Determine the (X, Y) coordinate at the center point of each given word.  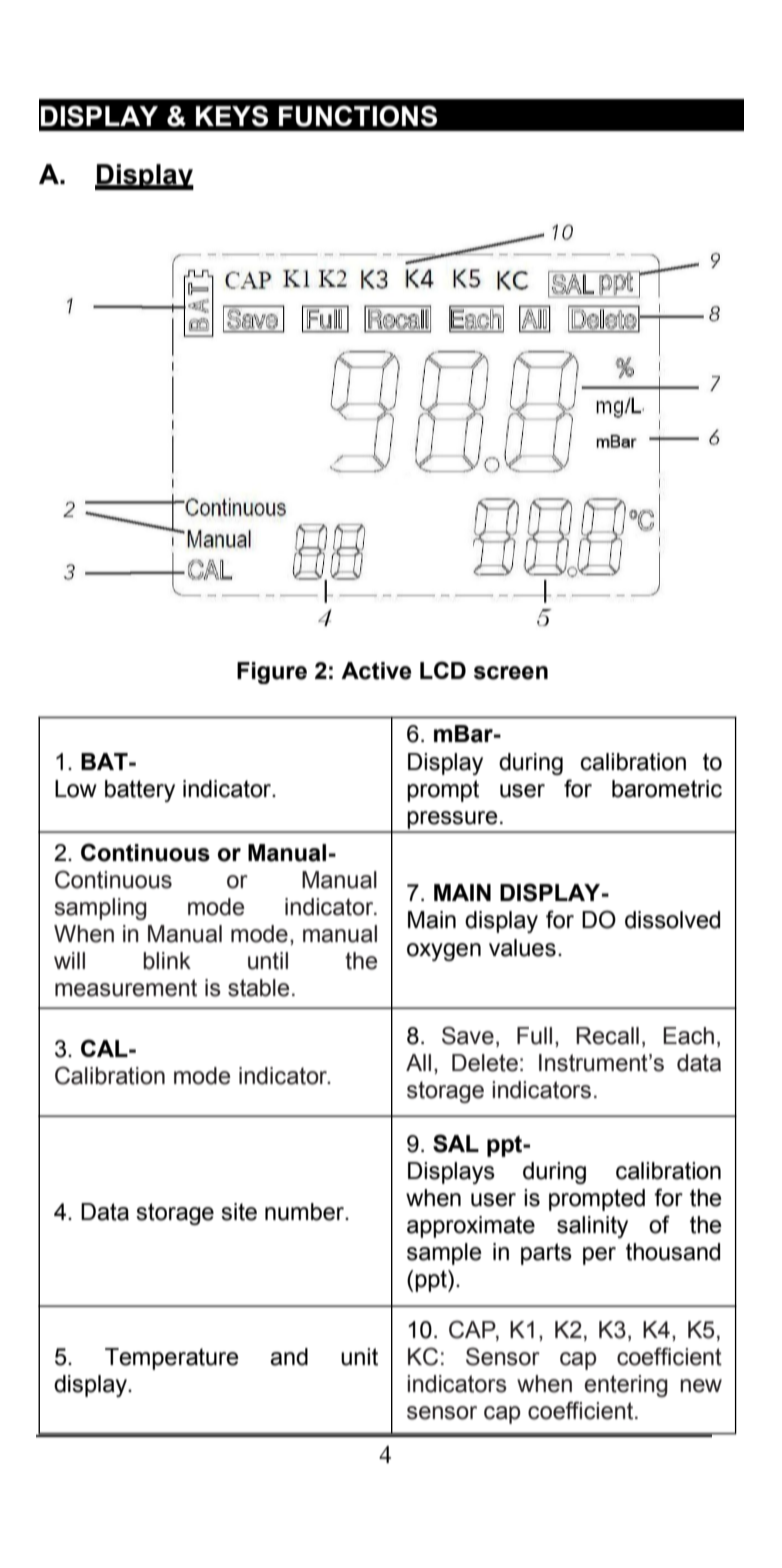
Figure (272, 673)
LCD (443, 670)
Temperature (172, 1359)
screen (511, 673)
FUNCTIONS (358, 116)
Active (376, 671)
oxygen (444, 952)
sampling (100, 909)
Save (468, 1035)
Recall (607, 1036)
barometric (667, 789)
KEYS (232, 116)
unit (359, 1357)
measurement (126, 988)
